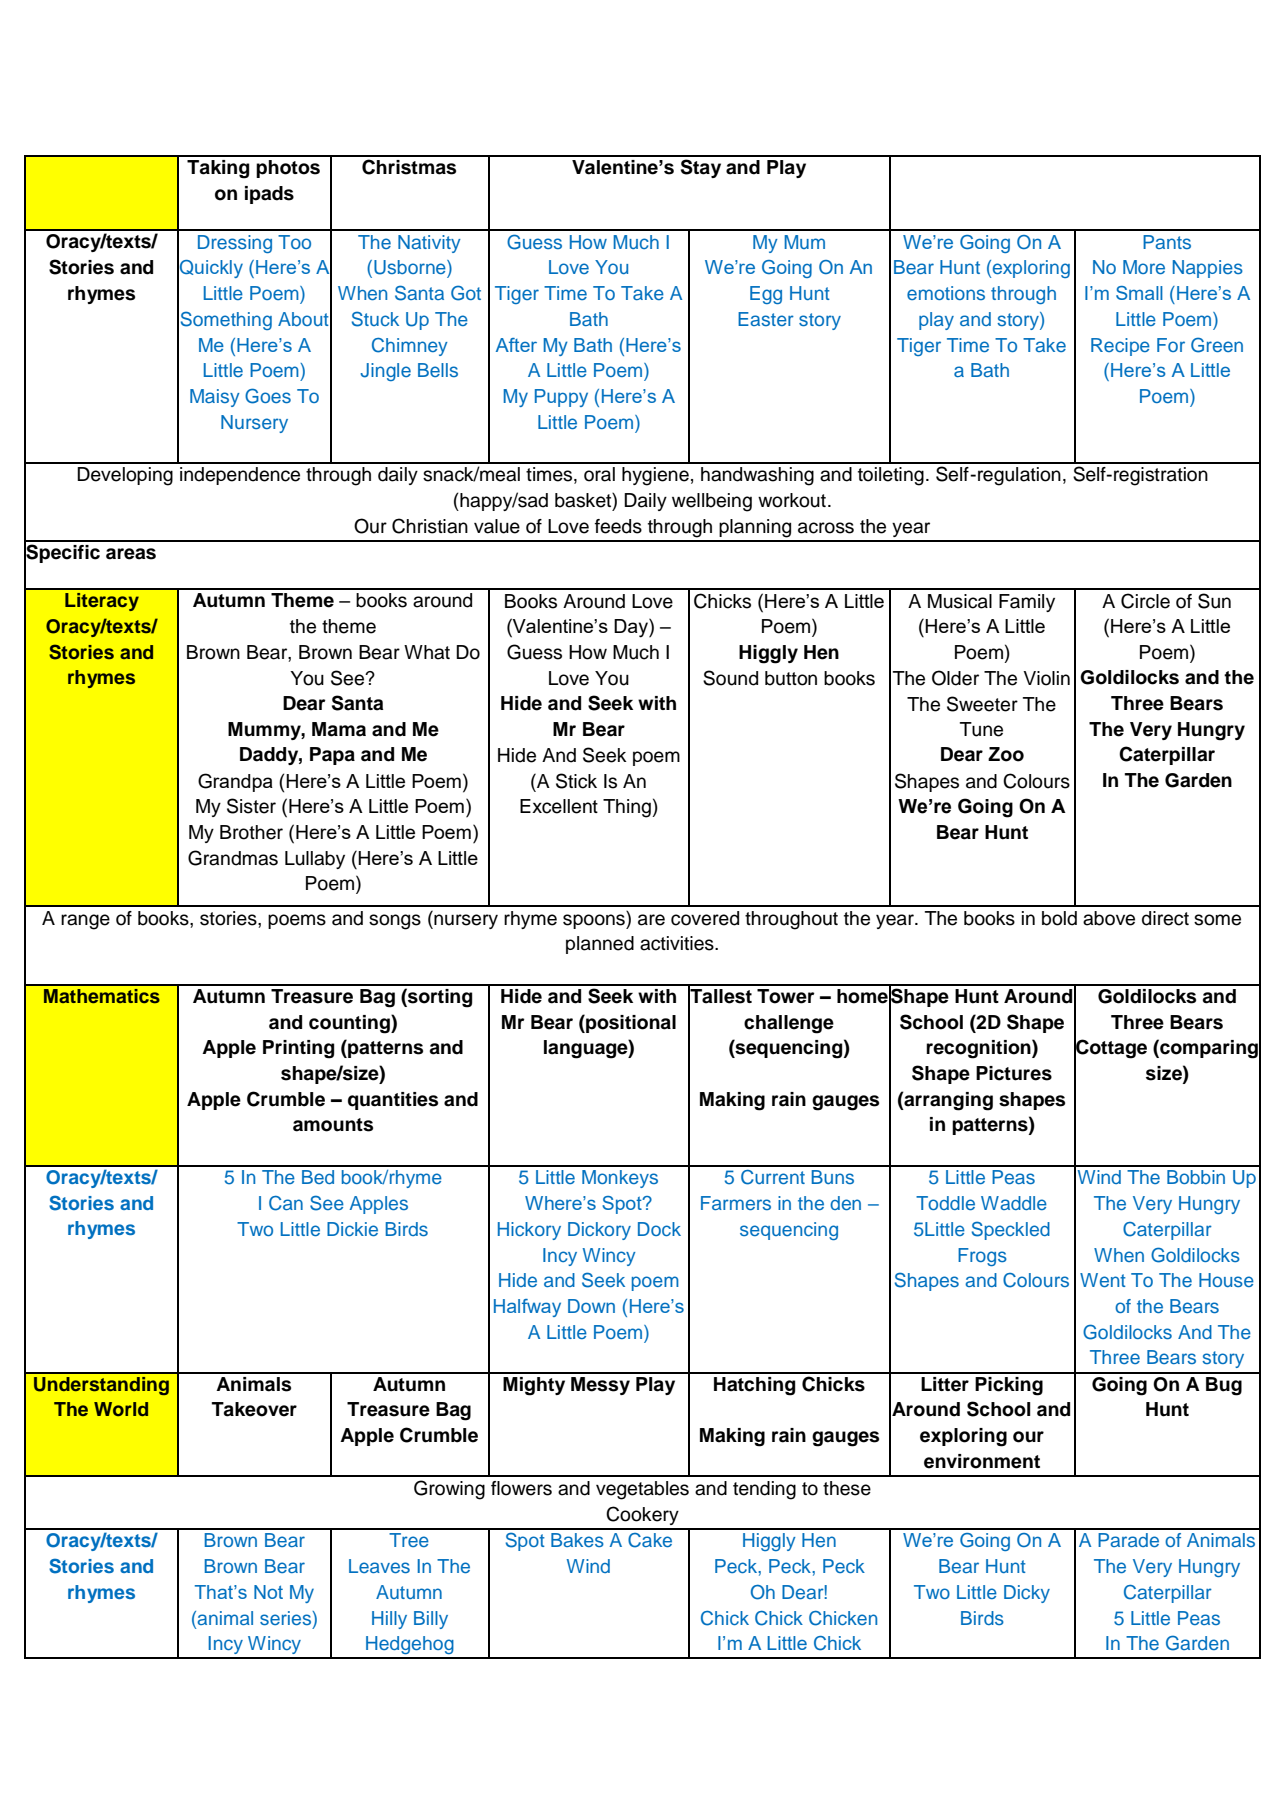 Image resolution: width=1285 pixels, height=1818 pixels. I want to click on above, so click(1109, 918).
